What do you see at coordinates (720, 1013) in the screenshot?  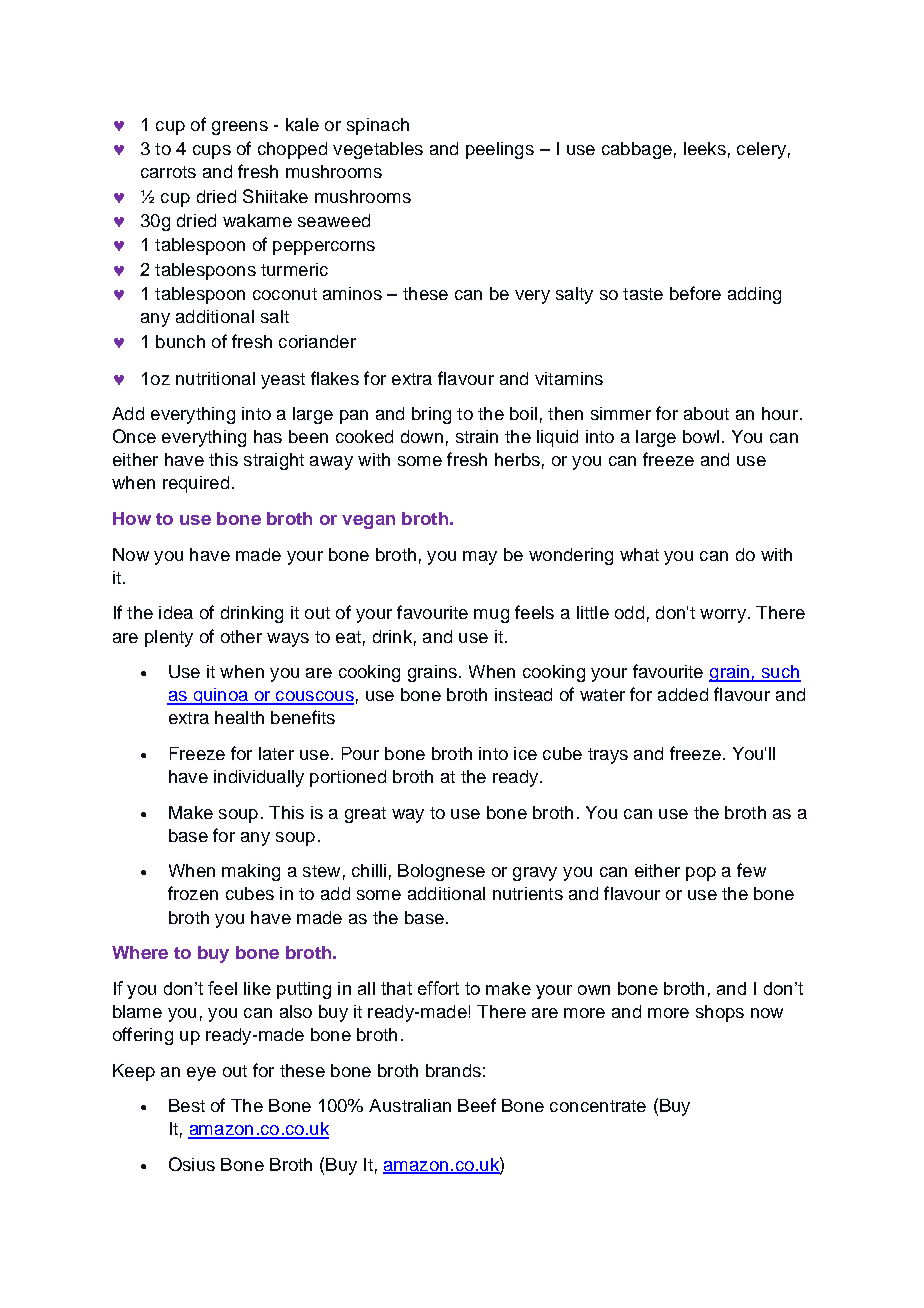 I see `shops` at bounding box center [720, 1013].
